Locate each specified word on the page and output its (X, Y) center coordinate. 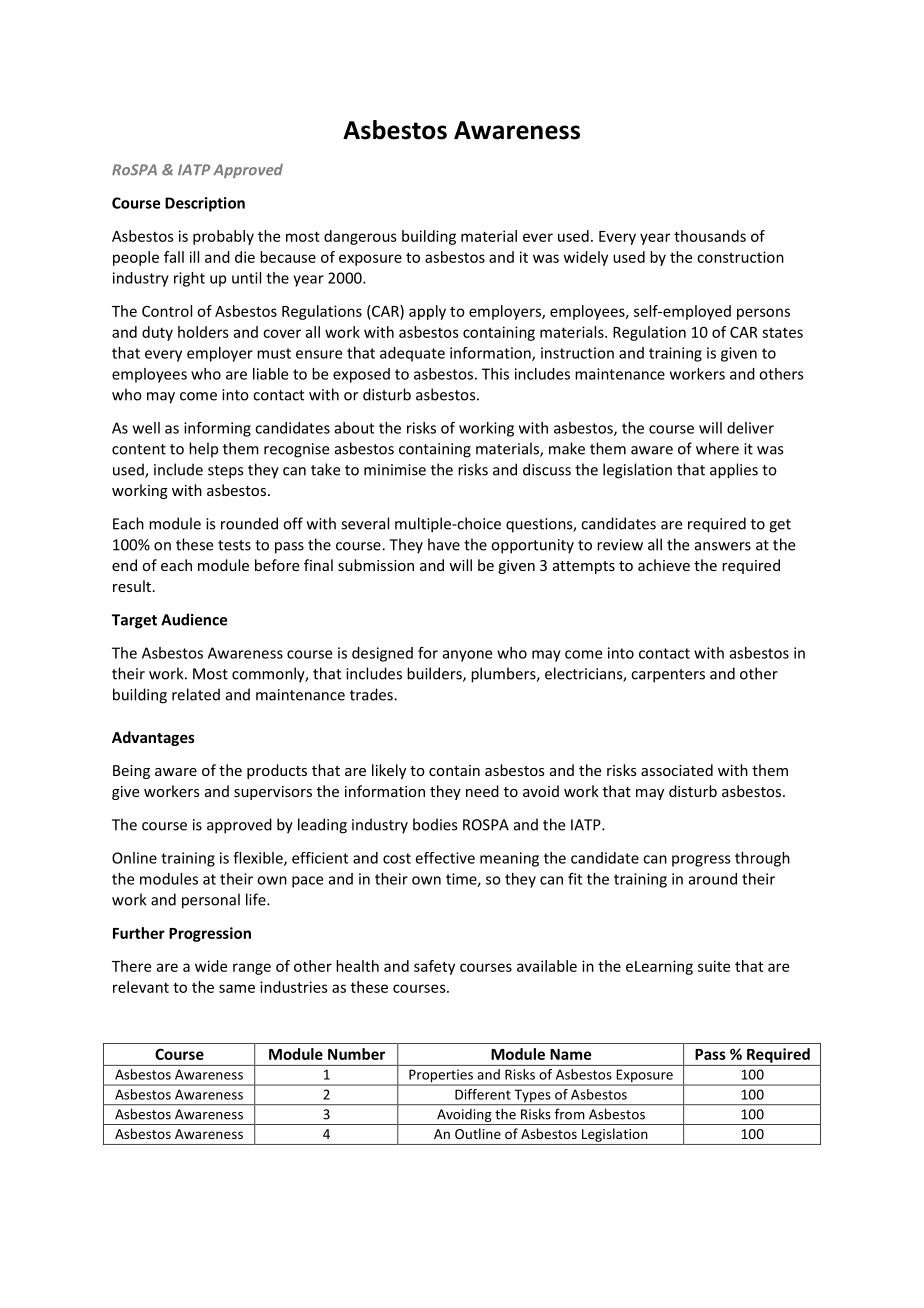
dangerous (360, 237)
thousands (710, 236)
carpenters (668, 676)
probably (223, 237)
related (196, 694)
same (237, 988)
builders (435, 674)
